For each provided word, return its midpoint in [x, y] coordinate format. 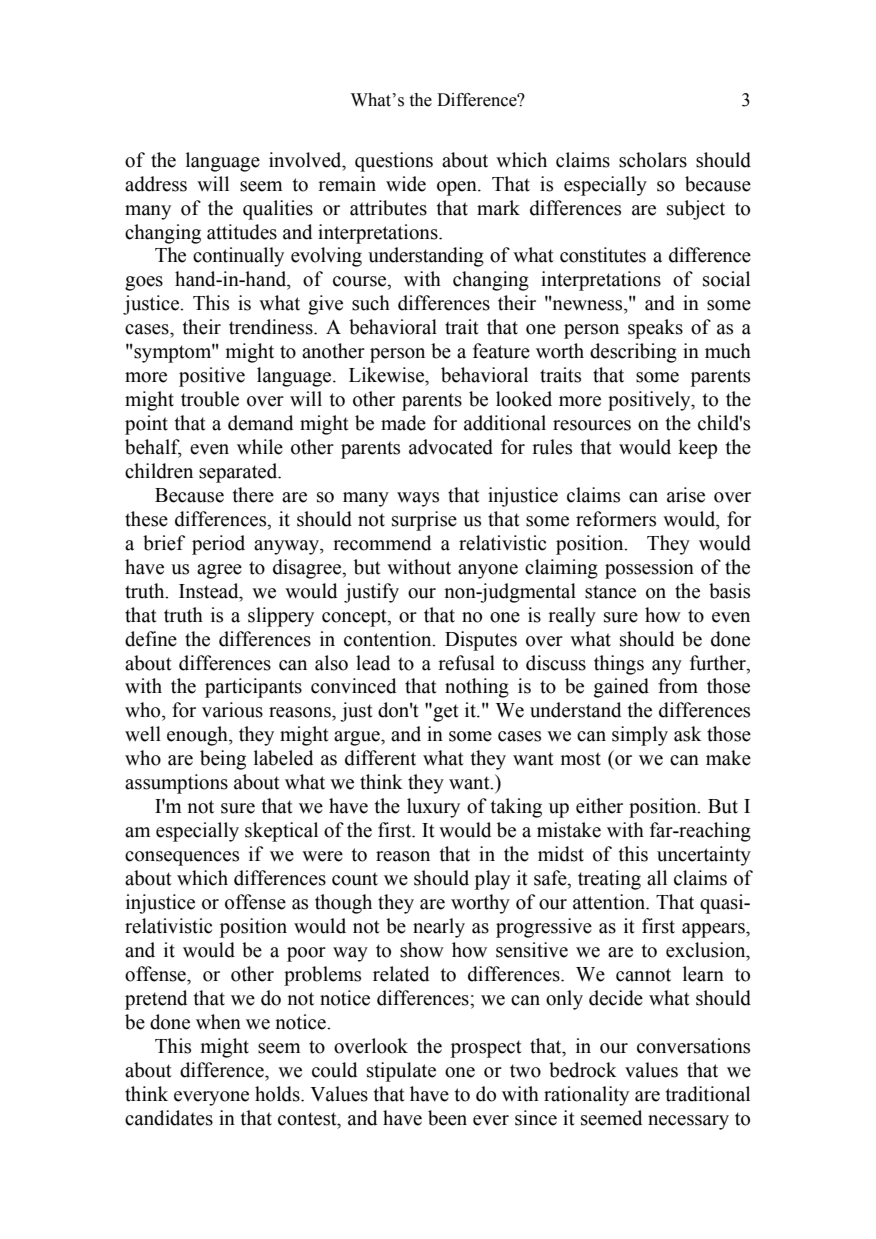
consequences [182, 858]
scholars [653, 160]
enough [198, 736]
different [380, 758]
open [458, 188]
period [218, 545]
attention [610, 902]
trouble [210, 399]
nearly [439, 928]
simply [640, 736]
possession [649, 569]
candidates [169, 1118]
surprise [424, 521]
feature [501, 351]
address [156, 184]
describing [633, 353]
